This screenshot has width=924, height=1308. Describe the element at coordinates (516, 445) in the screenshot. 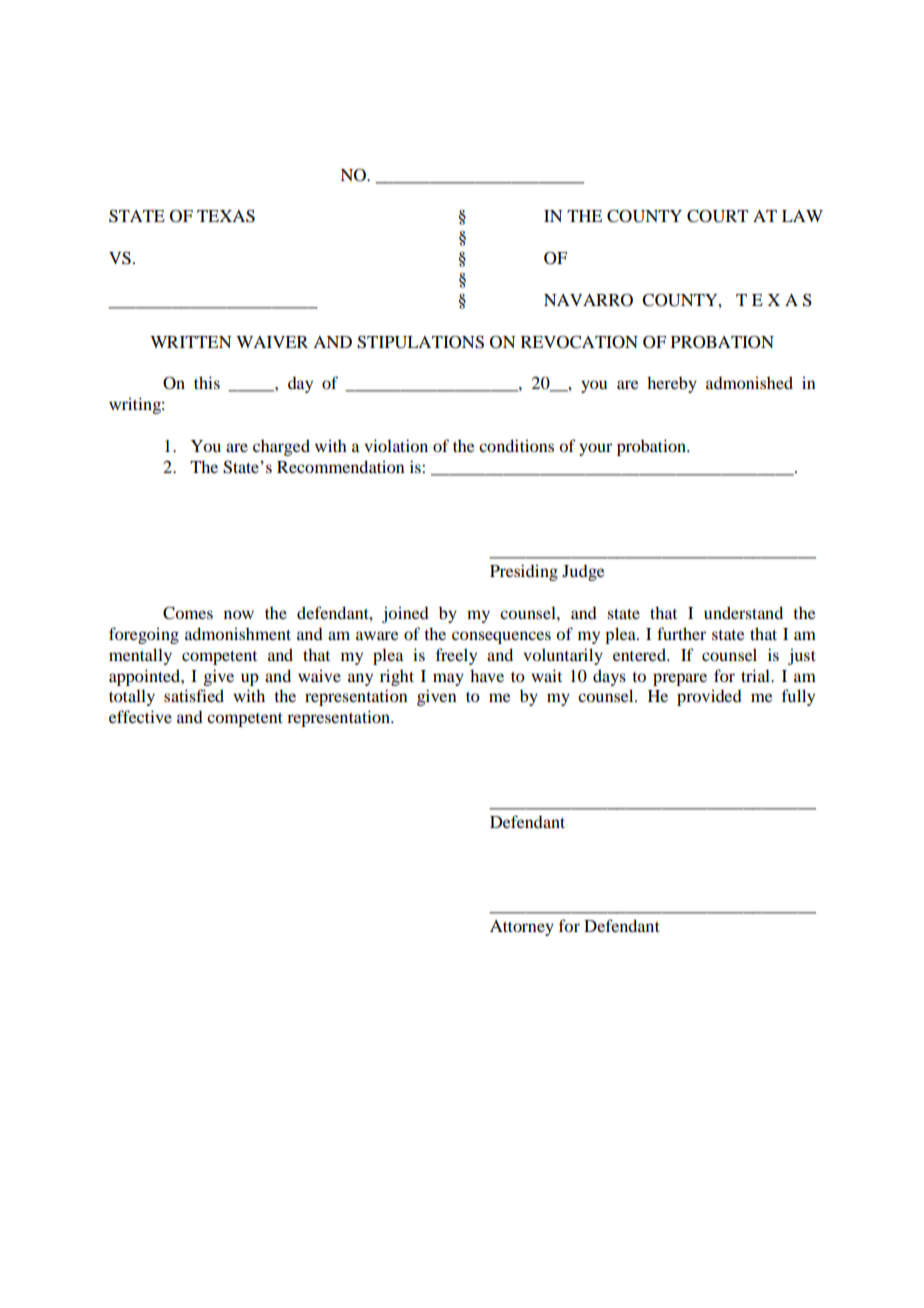

I see `conditions` at that location.
